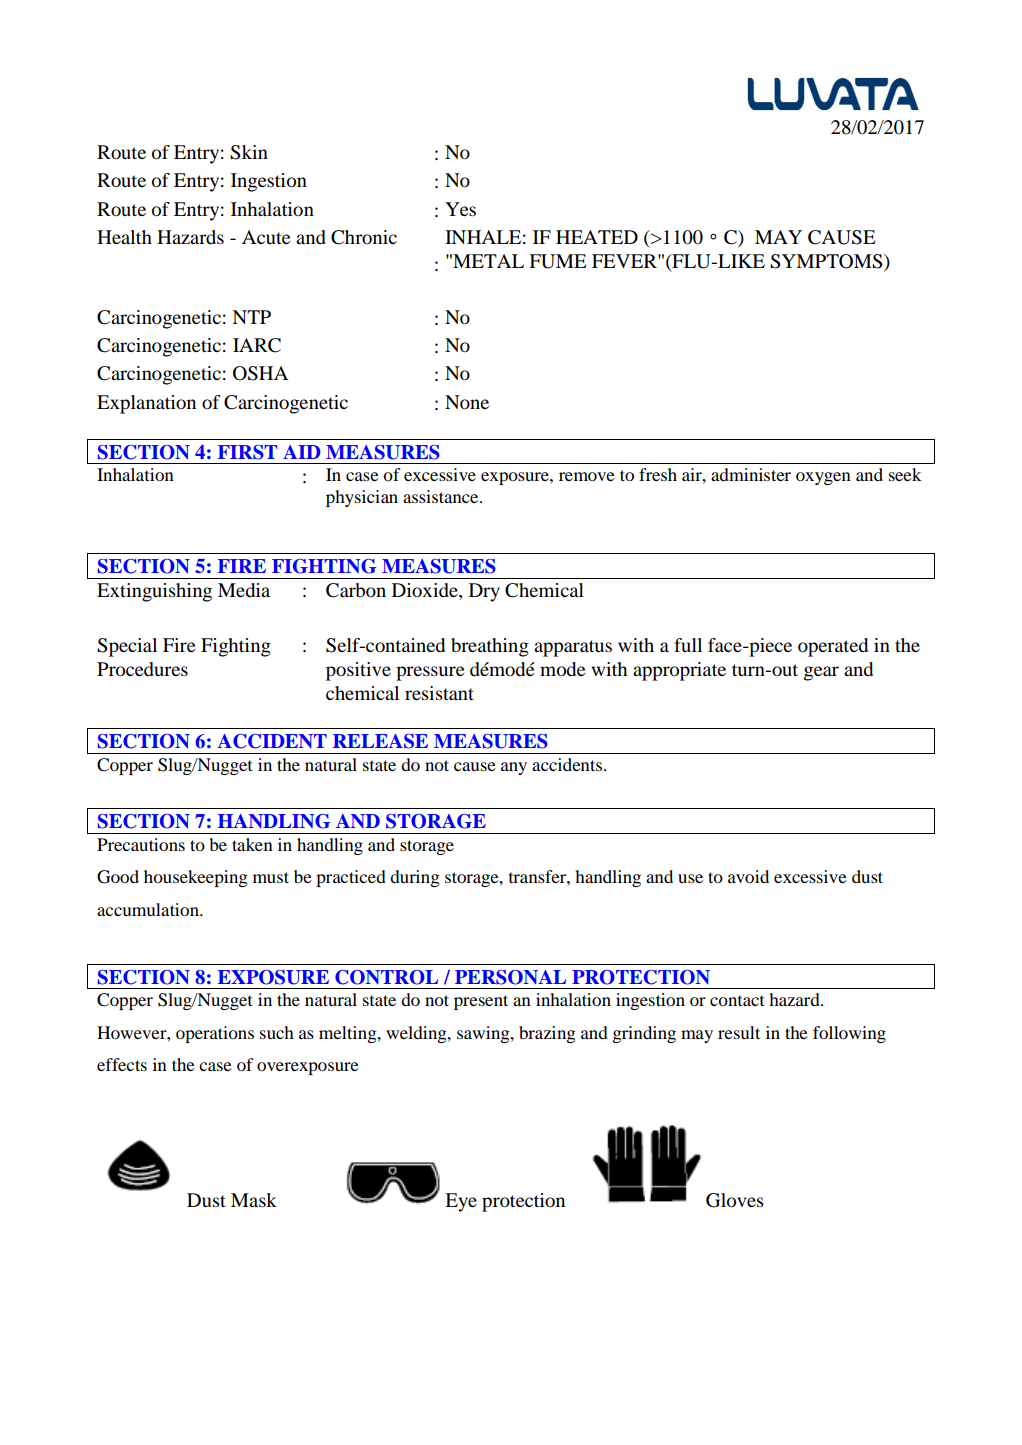 This screenshot has width=1022, height=1445. What do you see at coordinates (490, 647) in the screenshot?
I see `breathing` at bounding box center [490, 647].
